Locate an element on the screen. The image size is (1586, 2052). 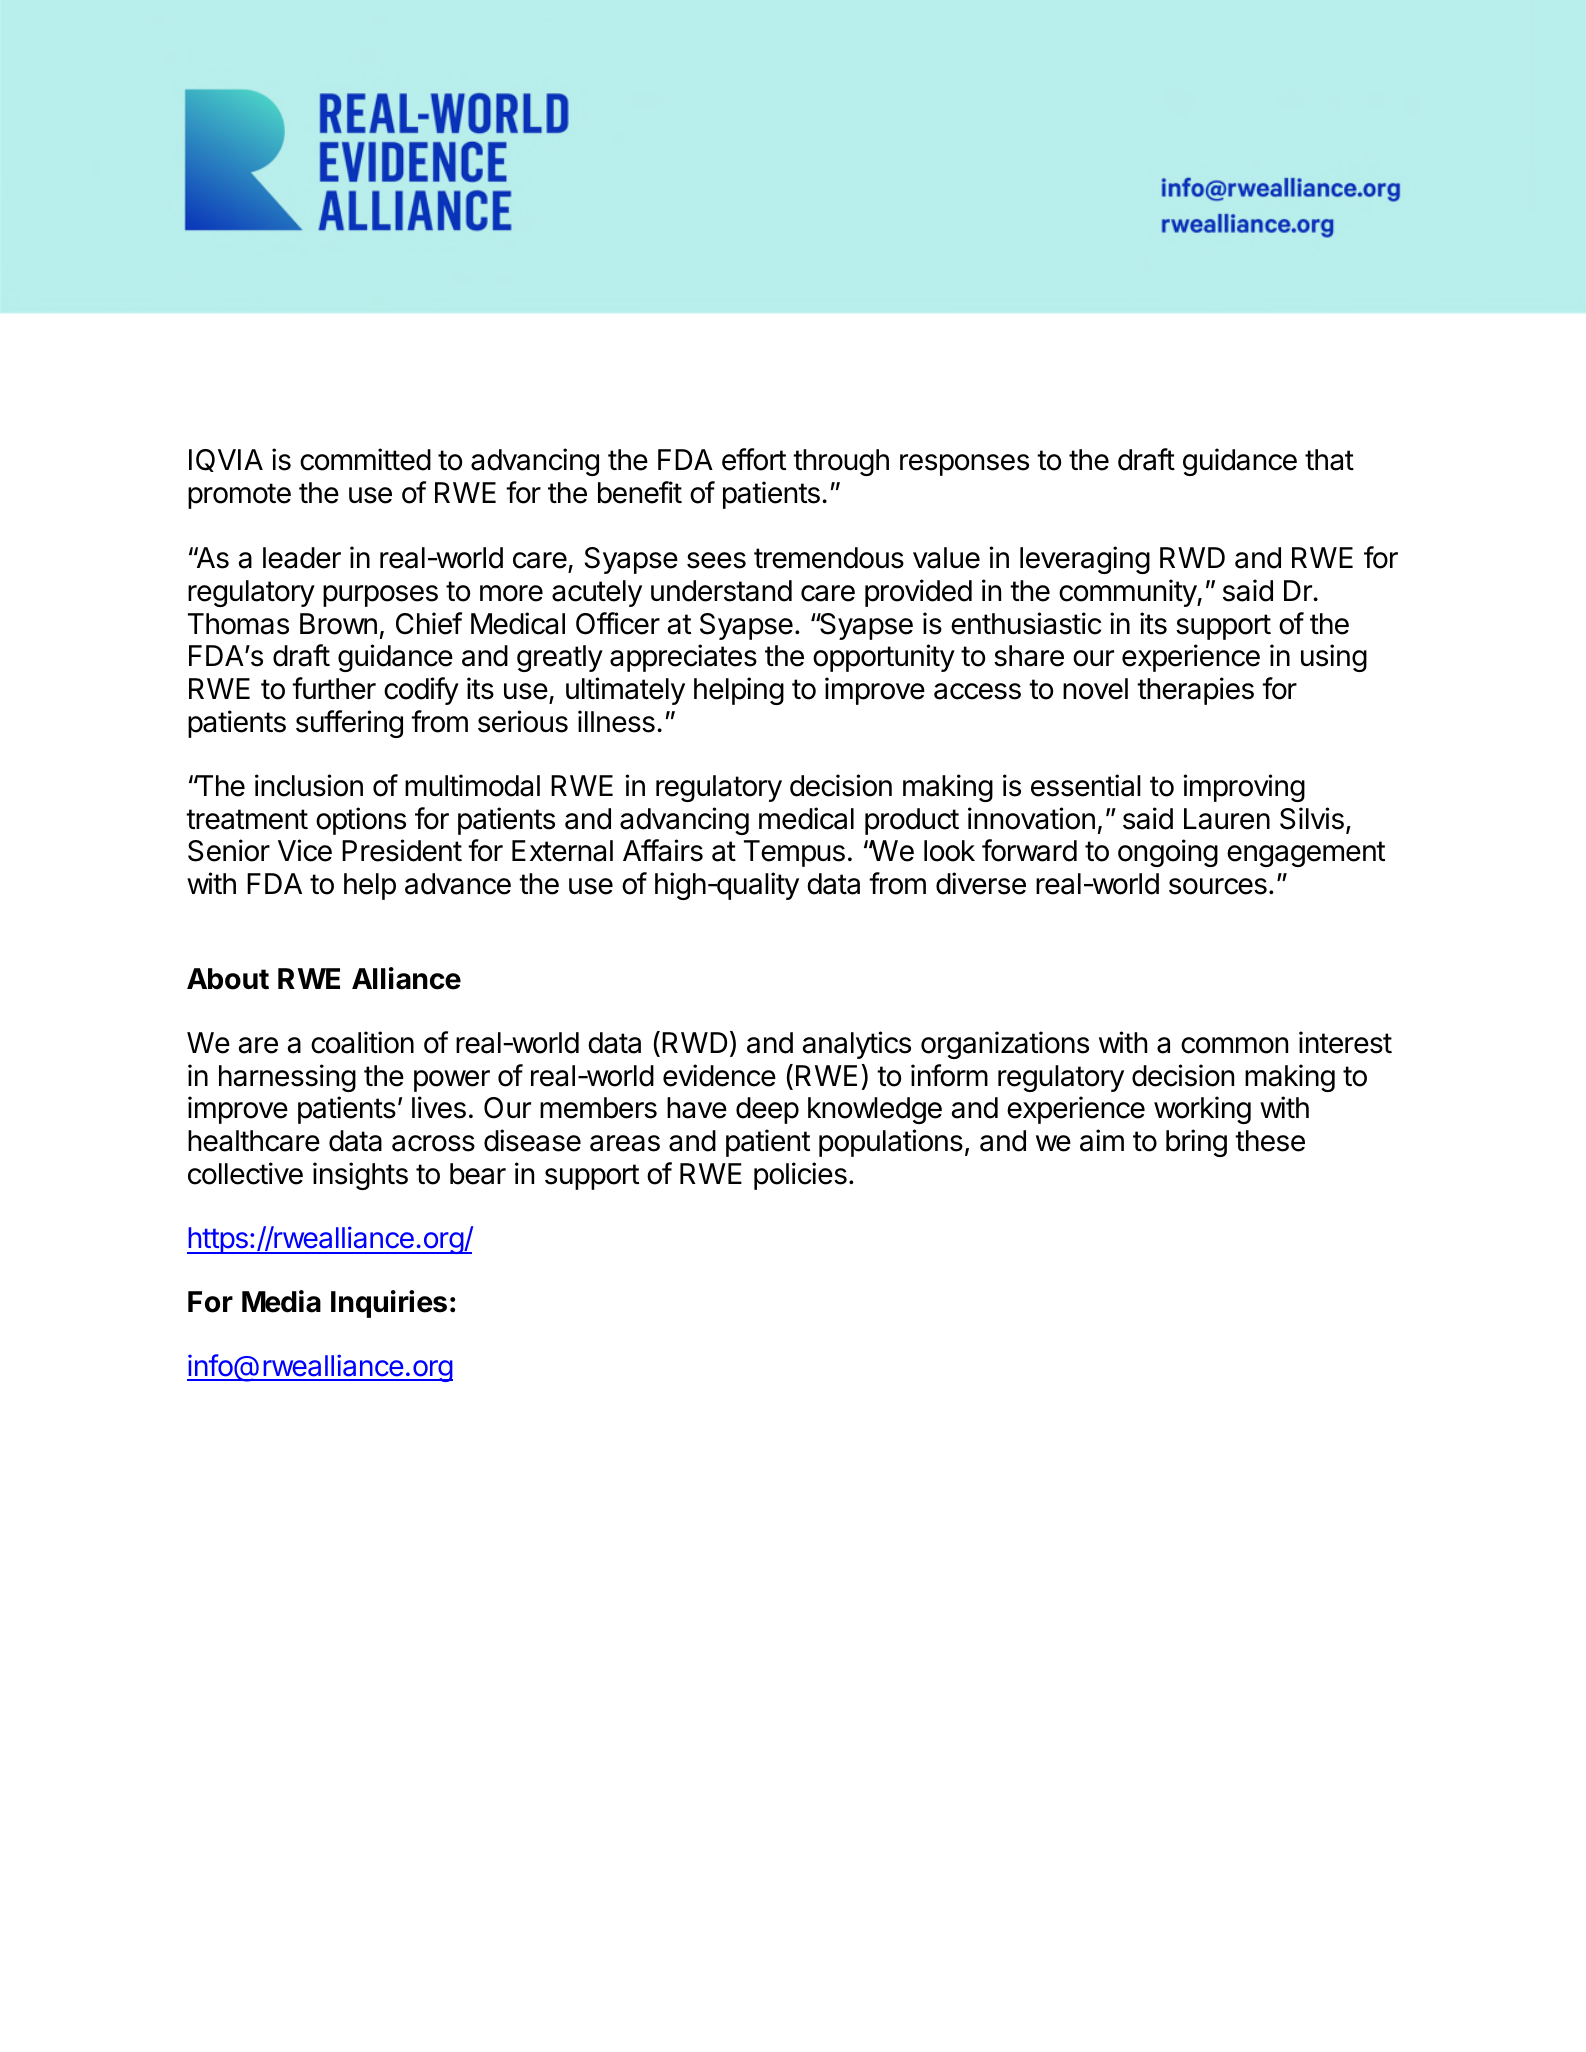
effort is located at coordinates (754, 459).
